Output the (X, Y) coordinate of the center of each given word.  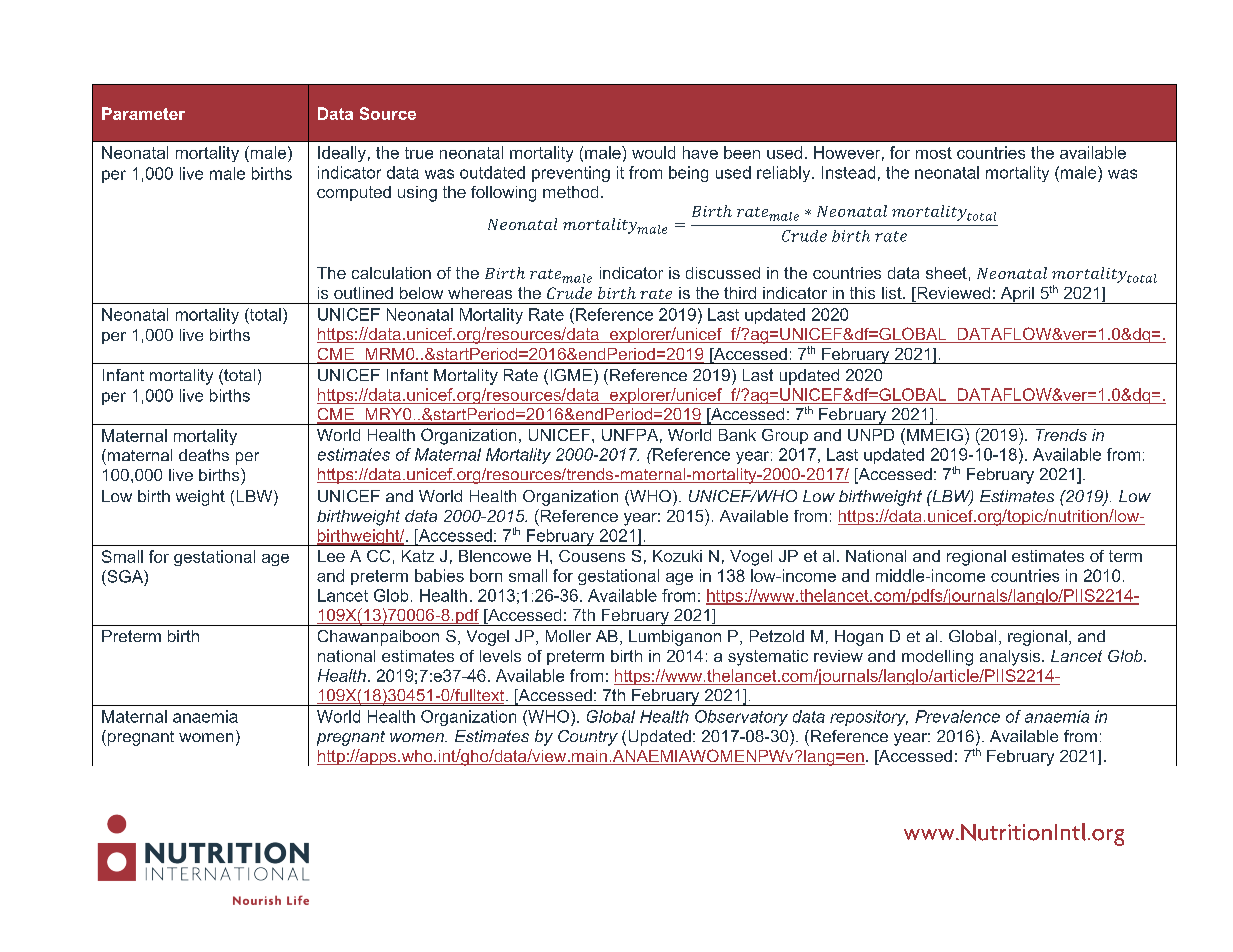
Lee (331, 556)
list (893, 293)
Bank (737, 435)
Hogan (859, 638)
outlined (363, 293)
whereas (480, 293)
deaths (204, 455)
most (934, 153)
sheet (946, 273)
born (486, 575)
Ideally (342, 154)
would (653, 152)
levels (500, 656)
